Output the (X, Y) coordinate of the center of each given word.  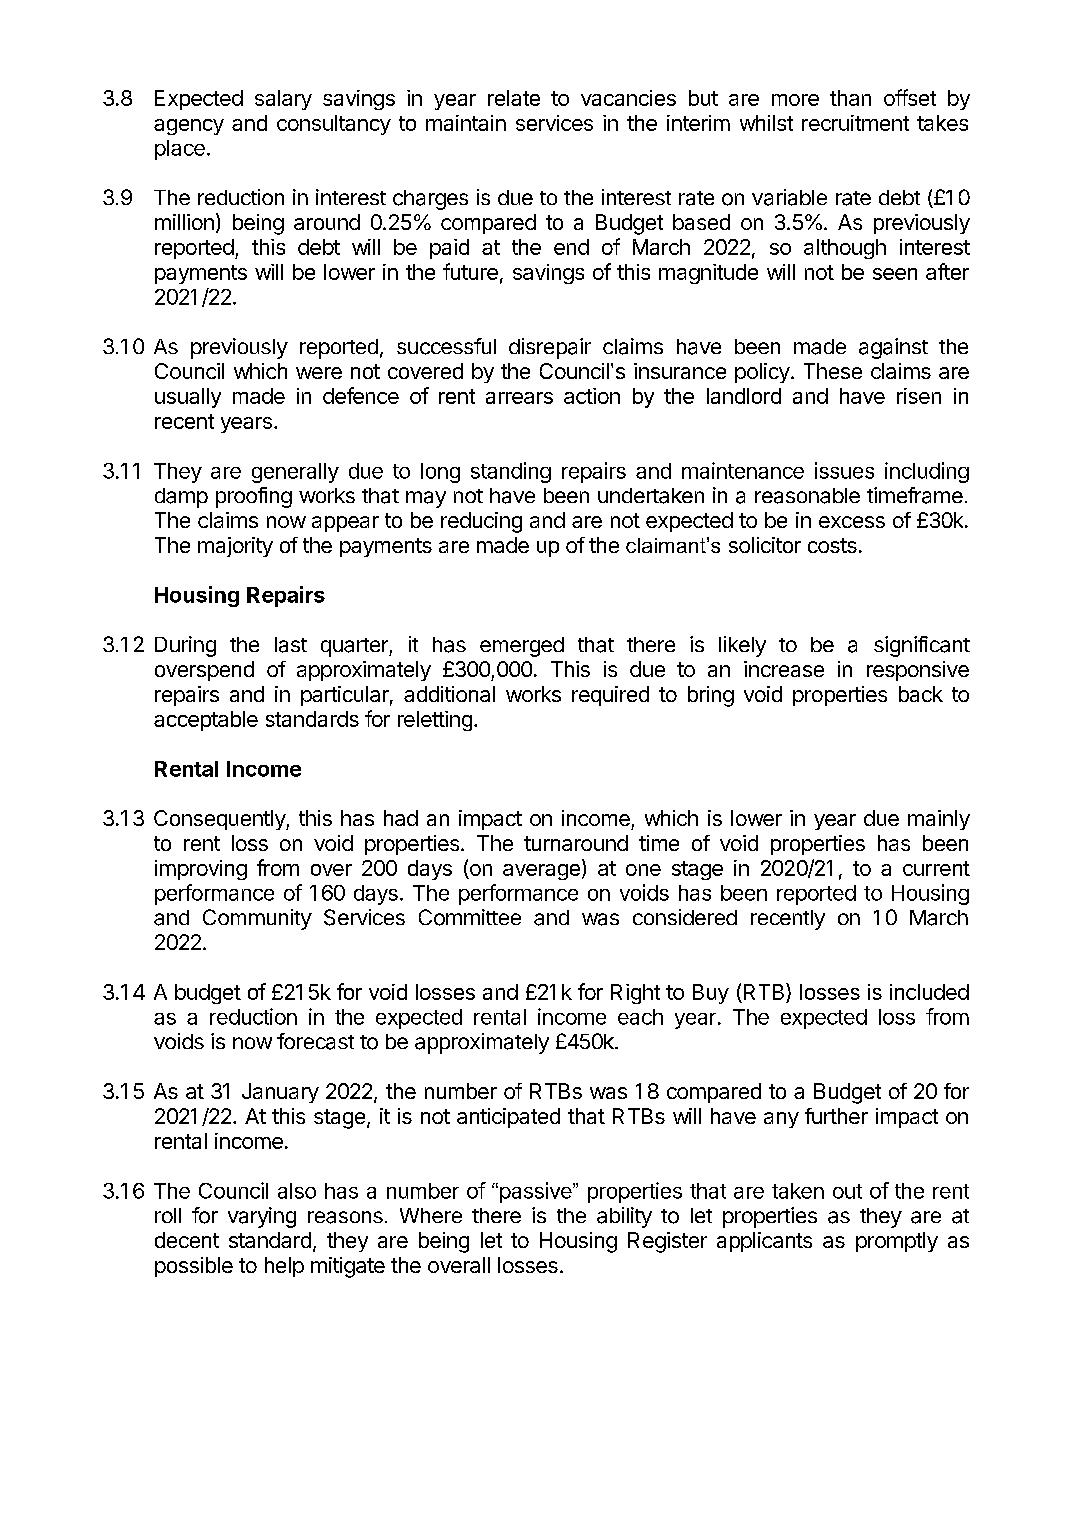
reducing (481, 522)
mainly (939, 820)
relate (514, 98)
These (833, 371)
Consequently (220, 820)
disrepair (550, 348)
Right (635, 994)
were (319, 373)
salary (283, 100)
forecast (315, 1041)
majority (235, 547)
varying (262, 1217)
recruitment (855, 123)
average (541, 872)
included (929, 992)
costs (832, 545)
